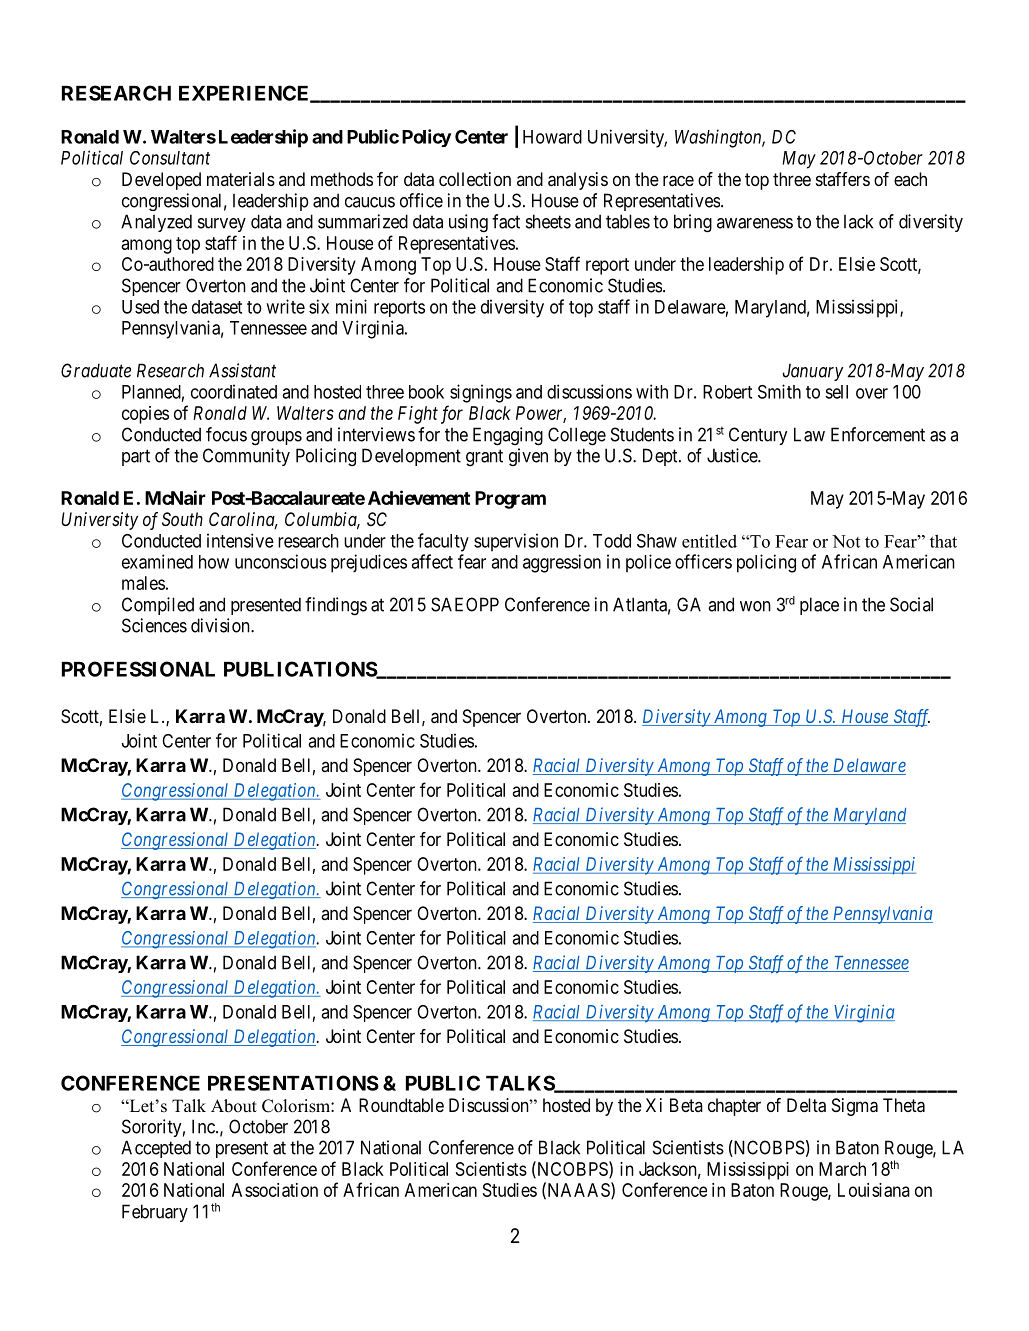 This image has height=1331, width=1029. What do you see at coordinates (562, 563) in the image?
I see `aggression` at bounding box center [562, 563].
